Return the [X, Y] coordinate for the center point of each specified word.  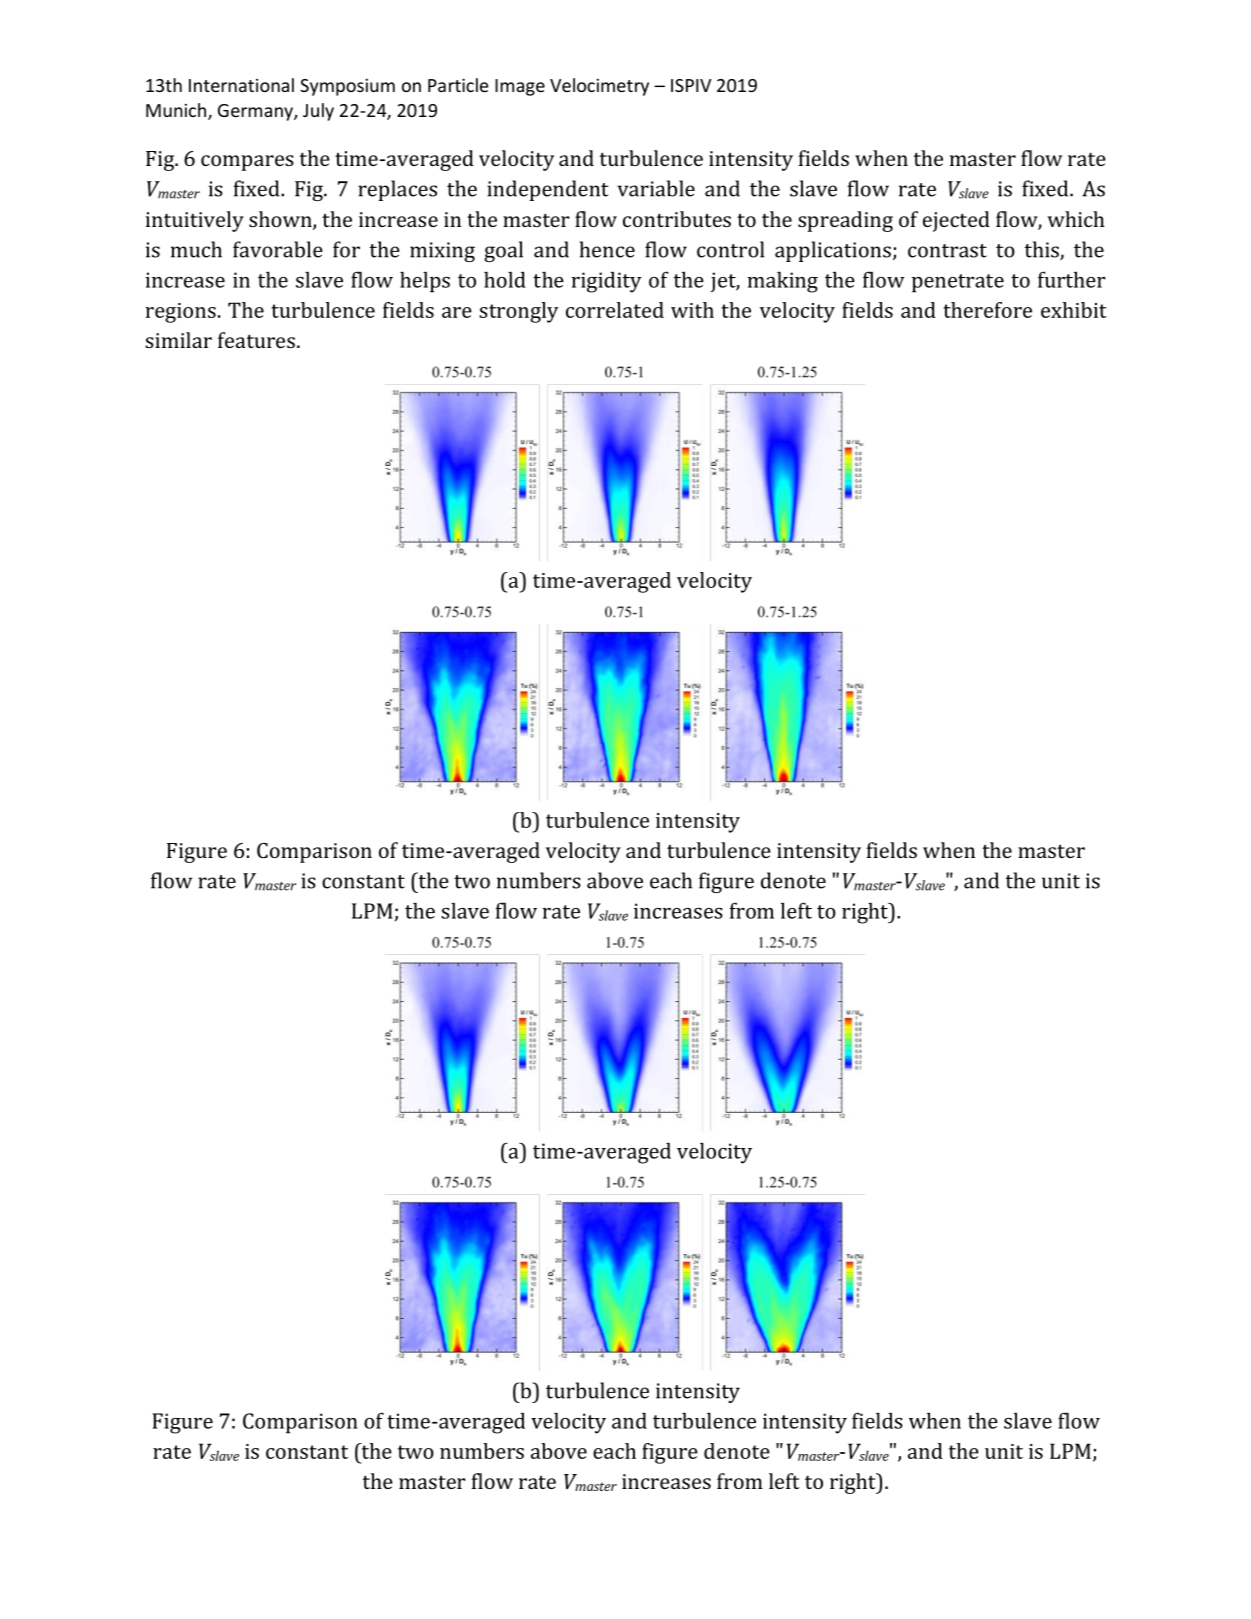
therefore [987, 310]
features [256, 340]
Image [520, 87]
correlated [615, 310]
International [241, 85]
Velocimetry [599, 87]
